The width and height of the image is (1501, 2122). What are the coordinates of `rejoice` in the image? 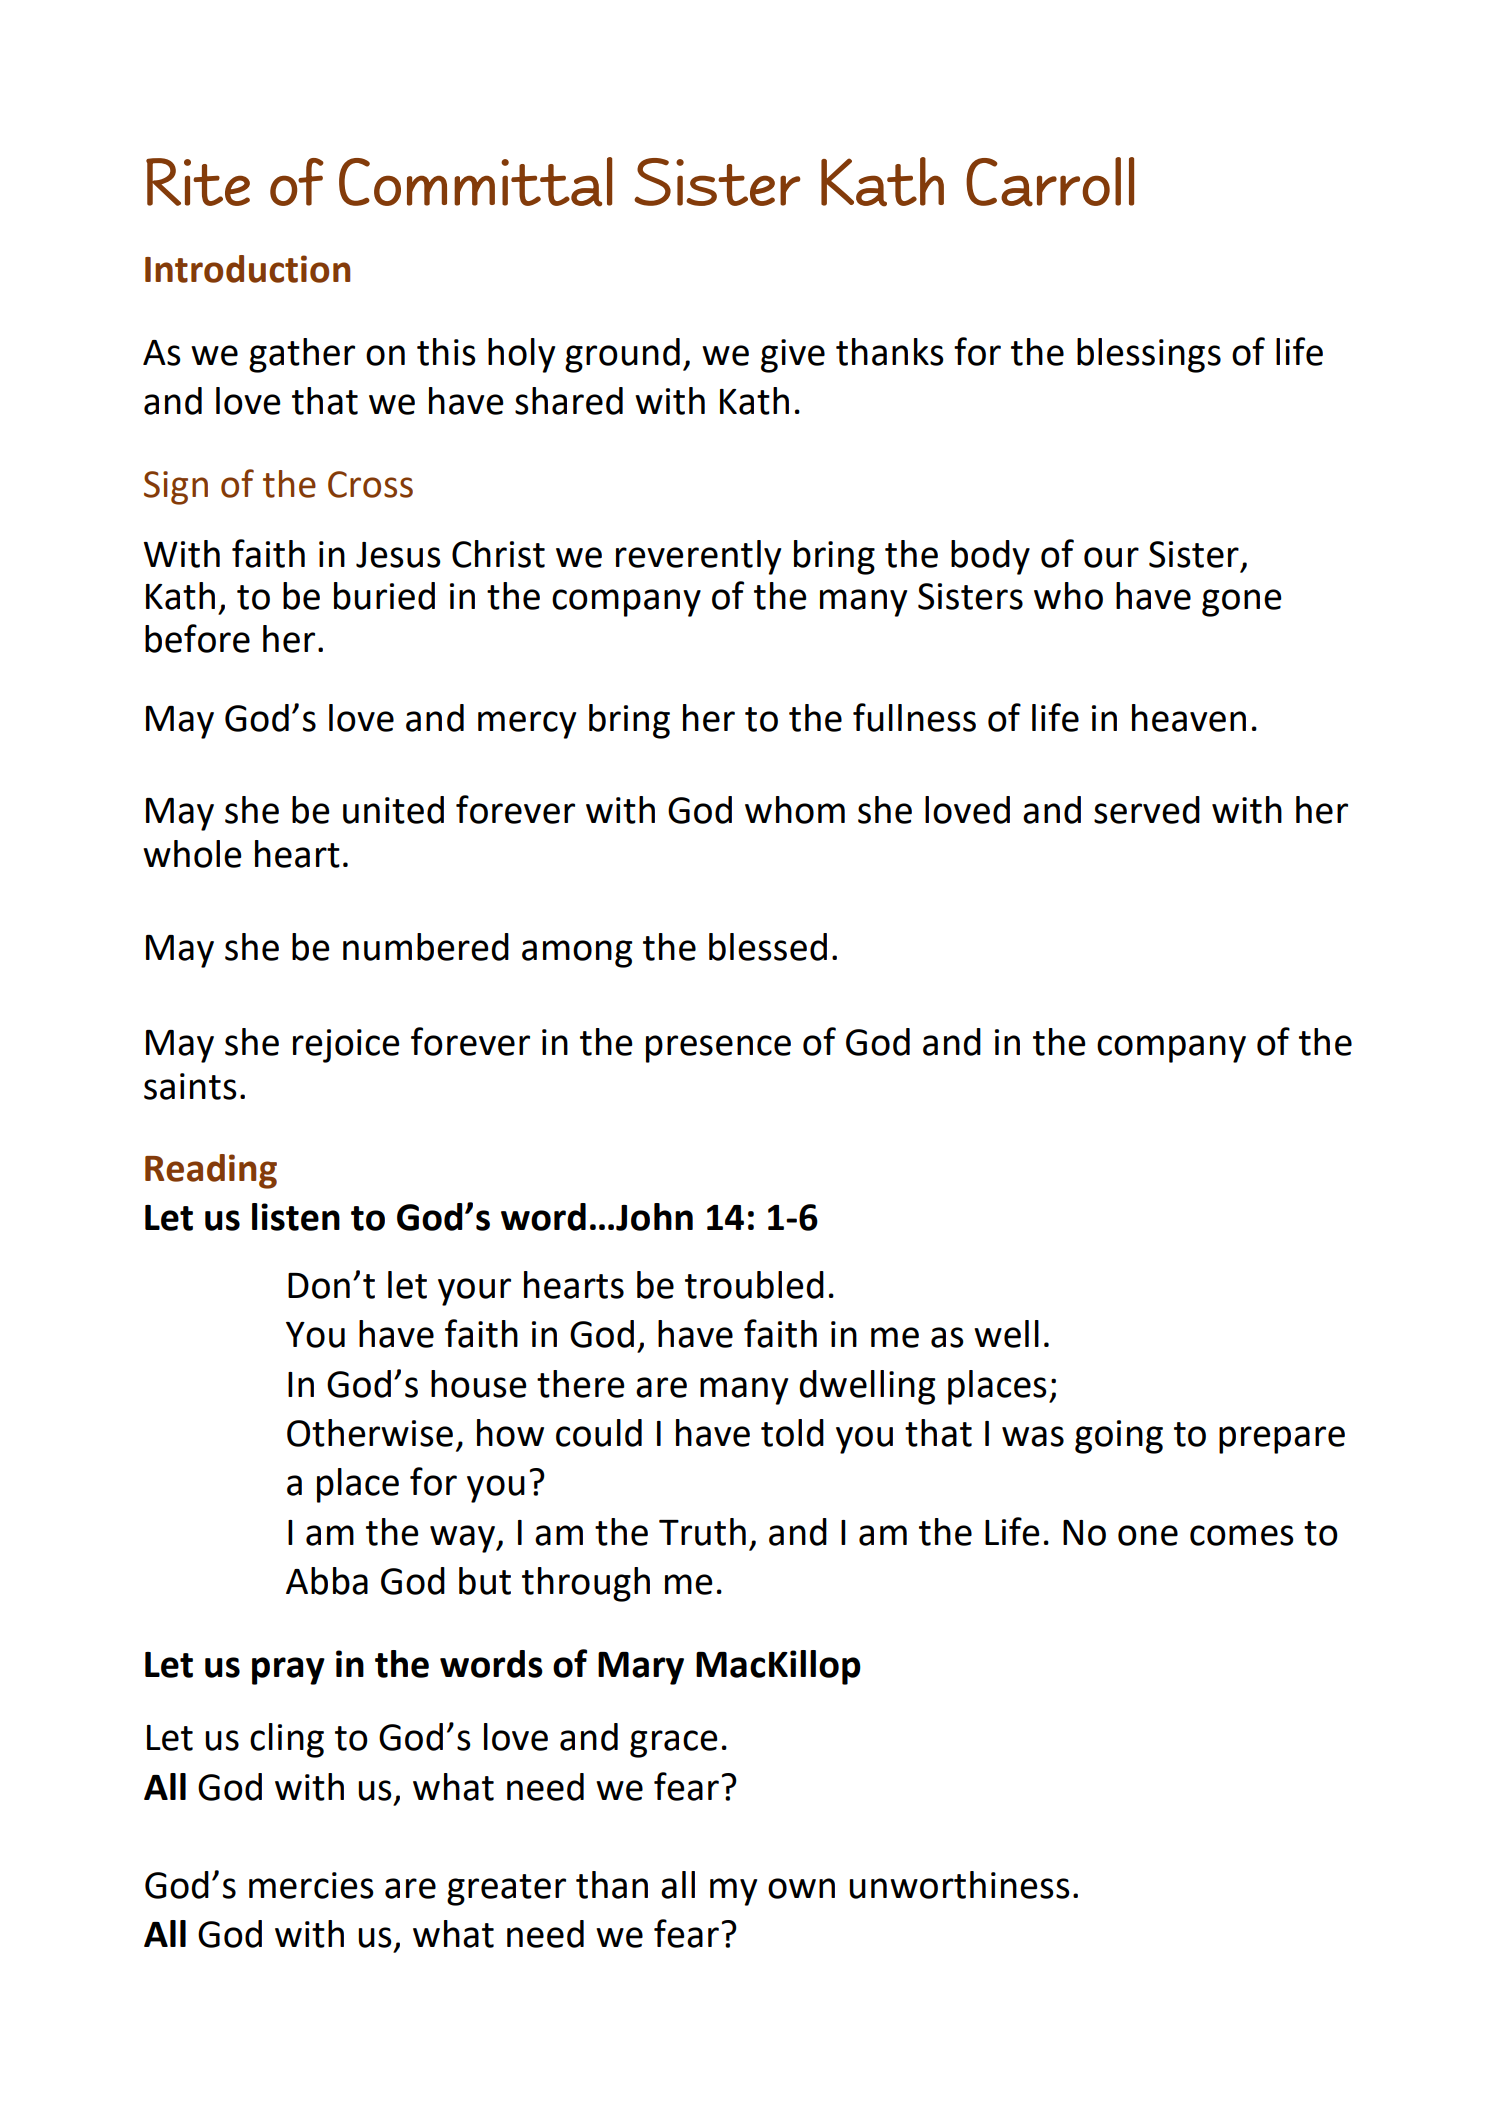 It's located at (346, 1046).
